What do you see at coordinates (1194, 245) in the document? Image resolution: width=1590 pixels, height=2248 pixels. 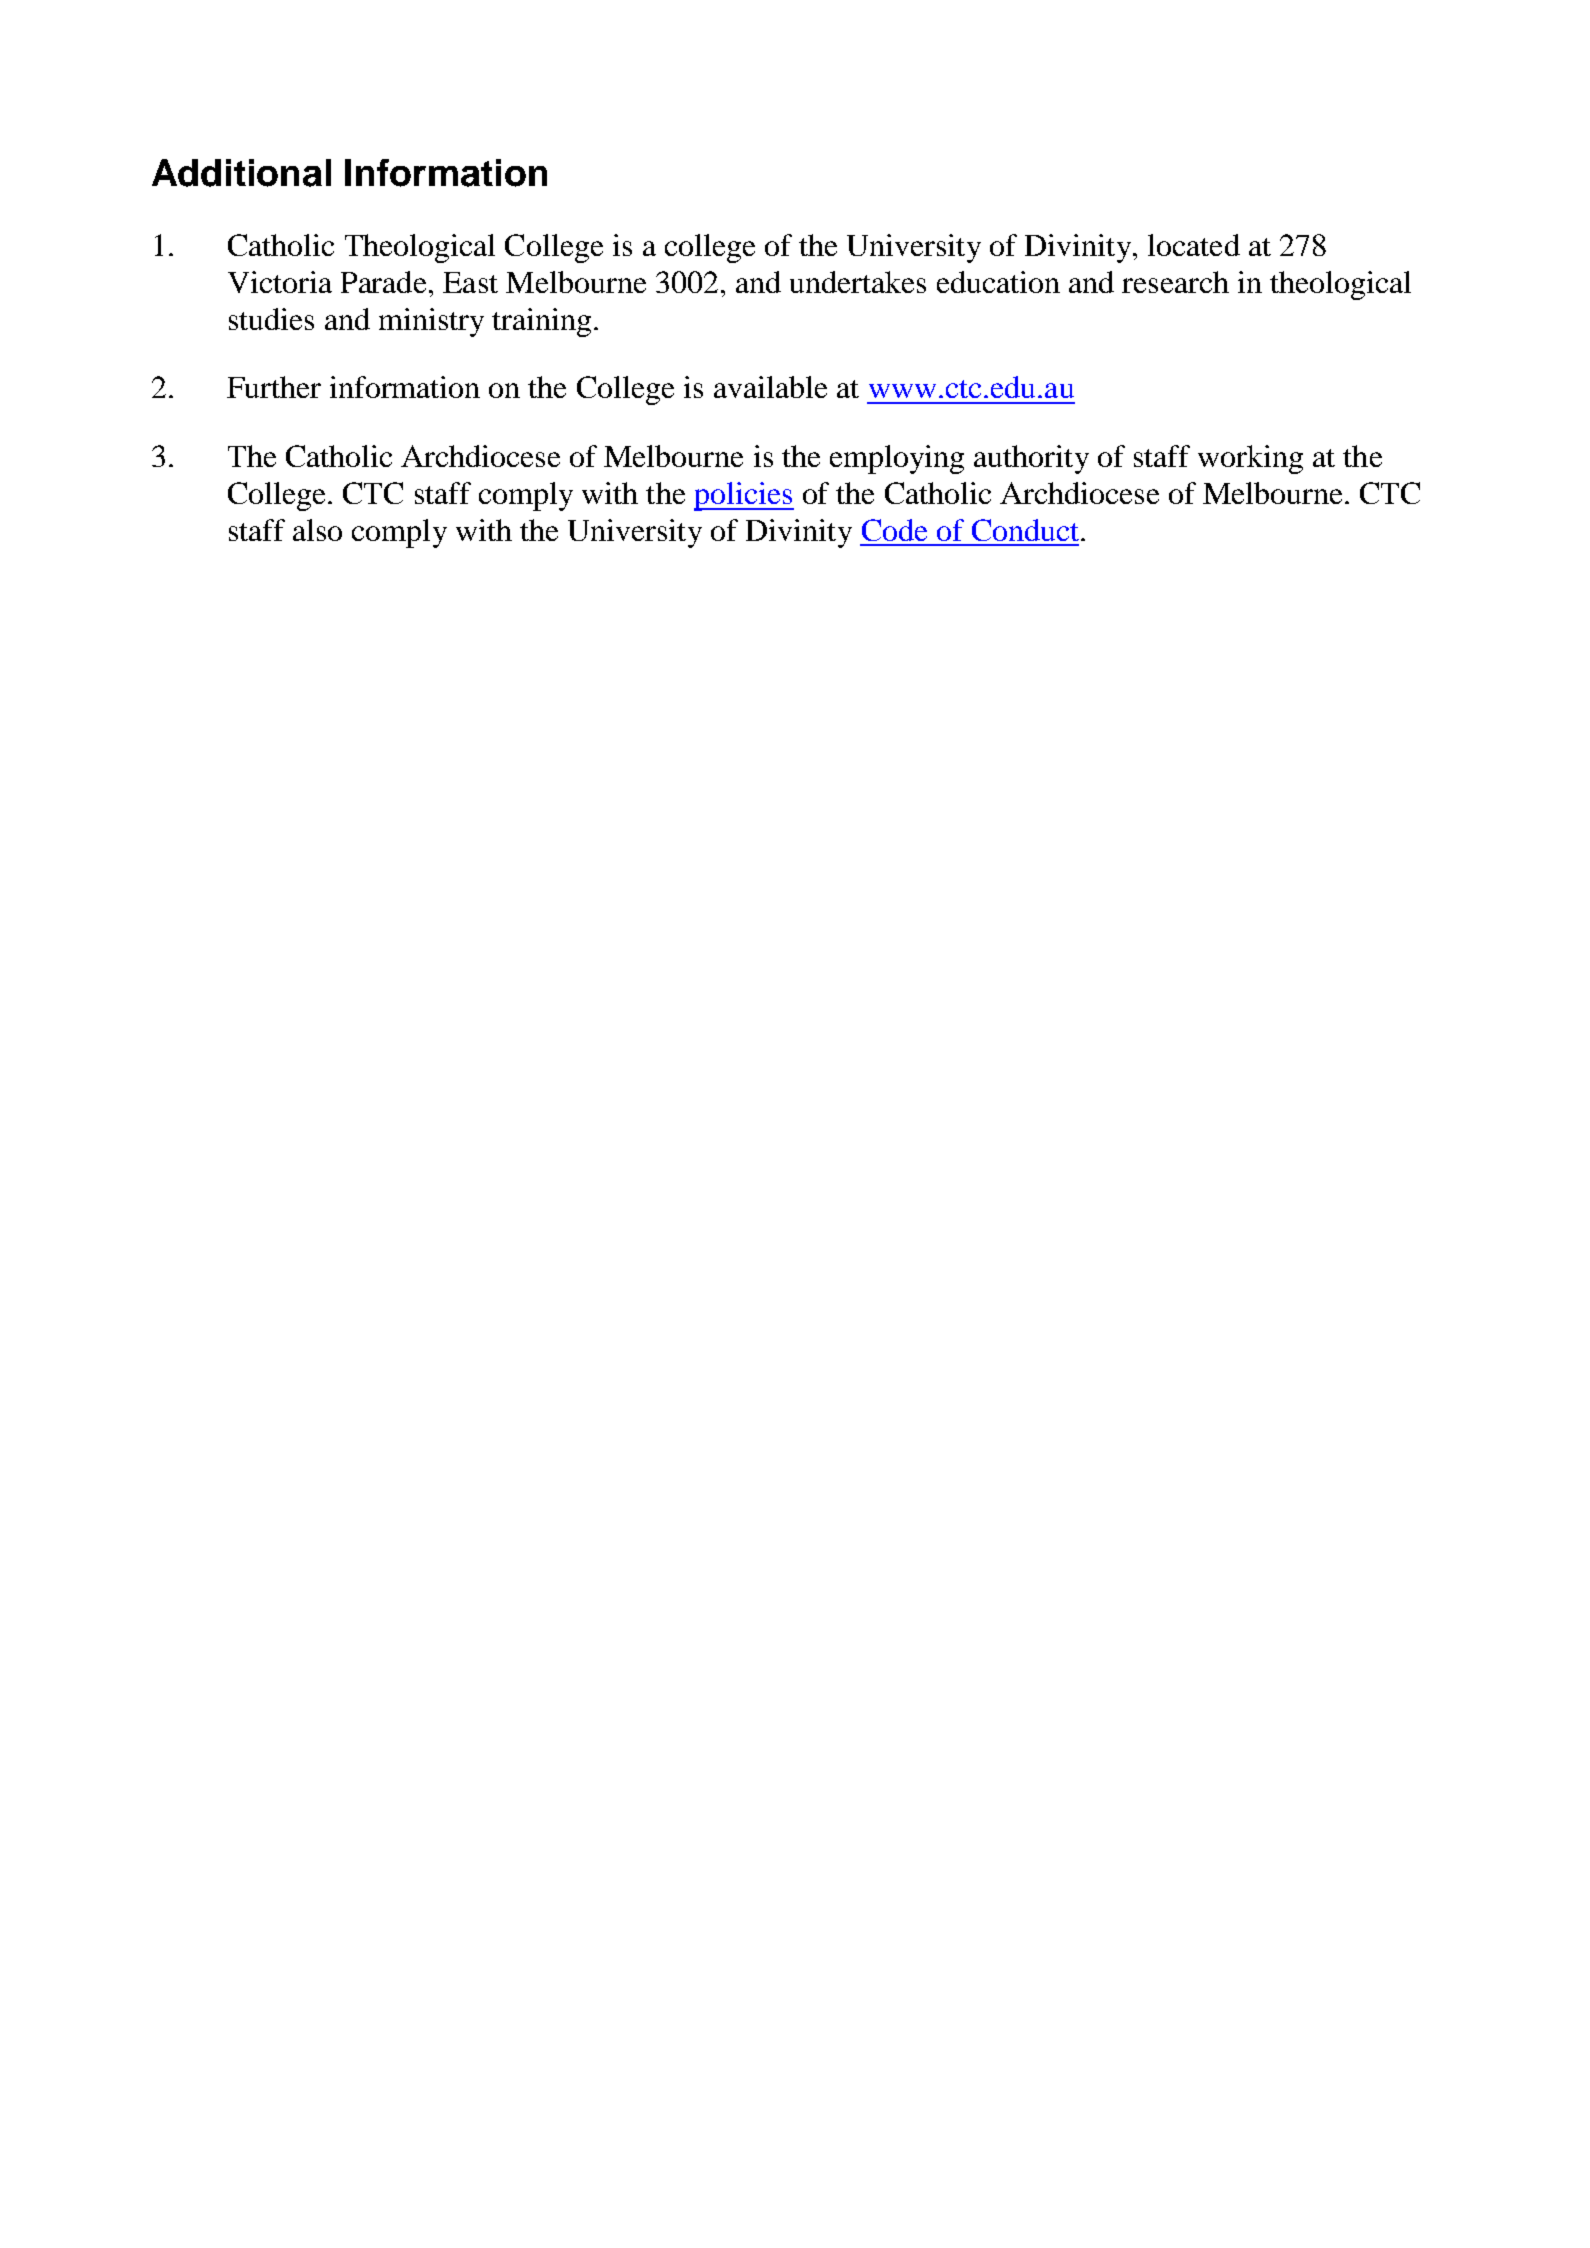 I see `located` at bounding box center [1194, 245].
